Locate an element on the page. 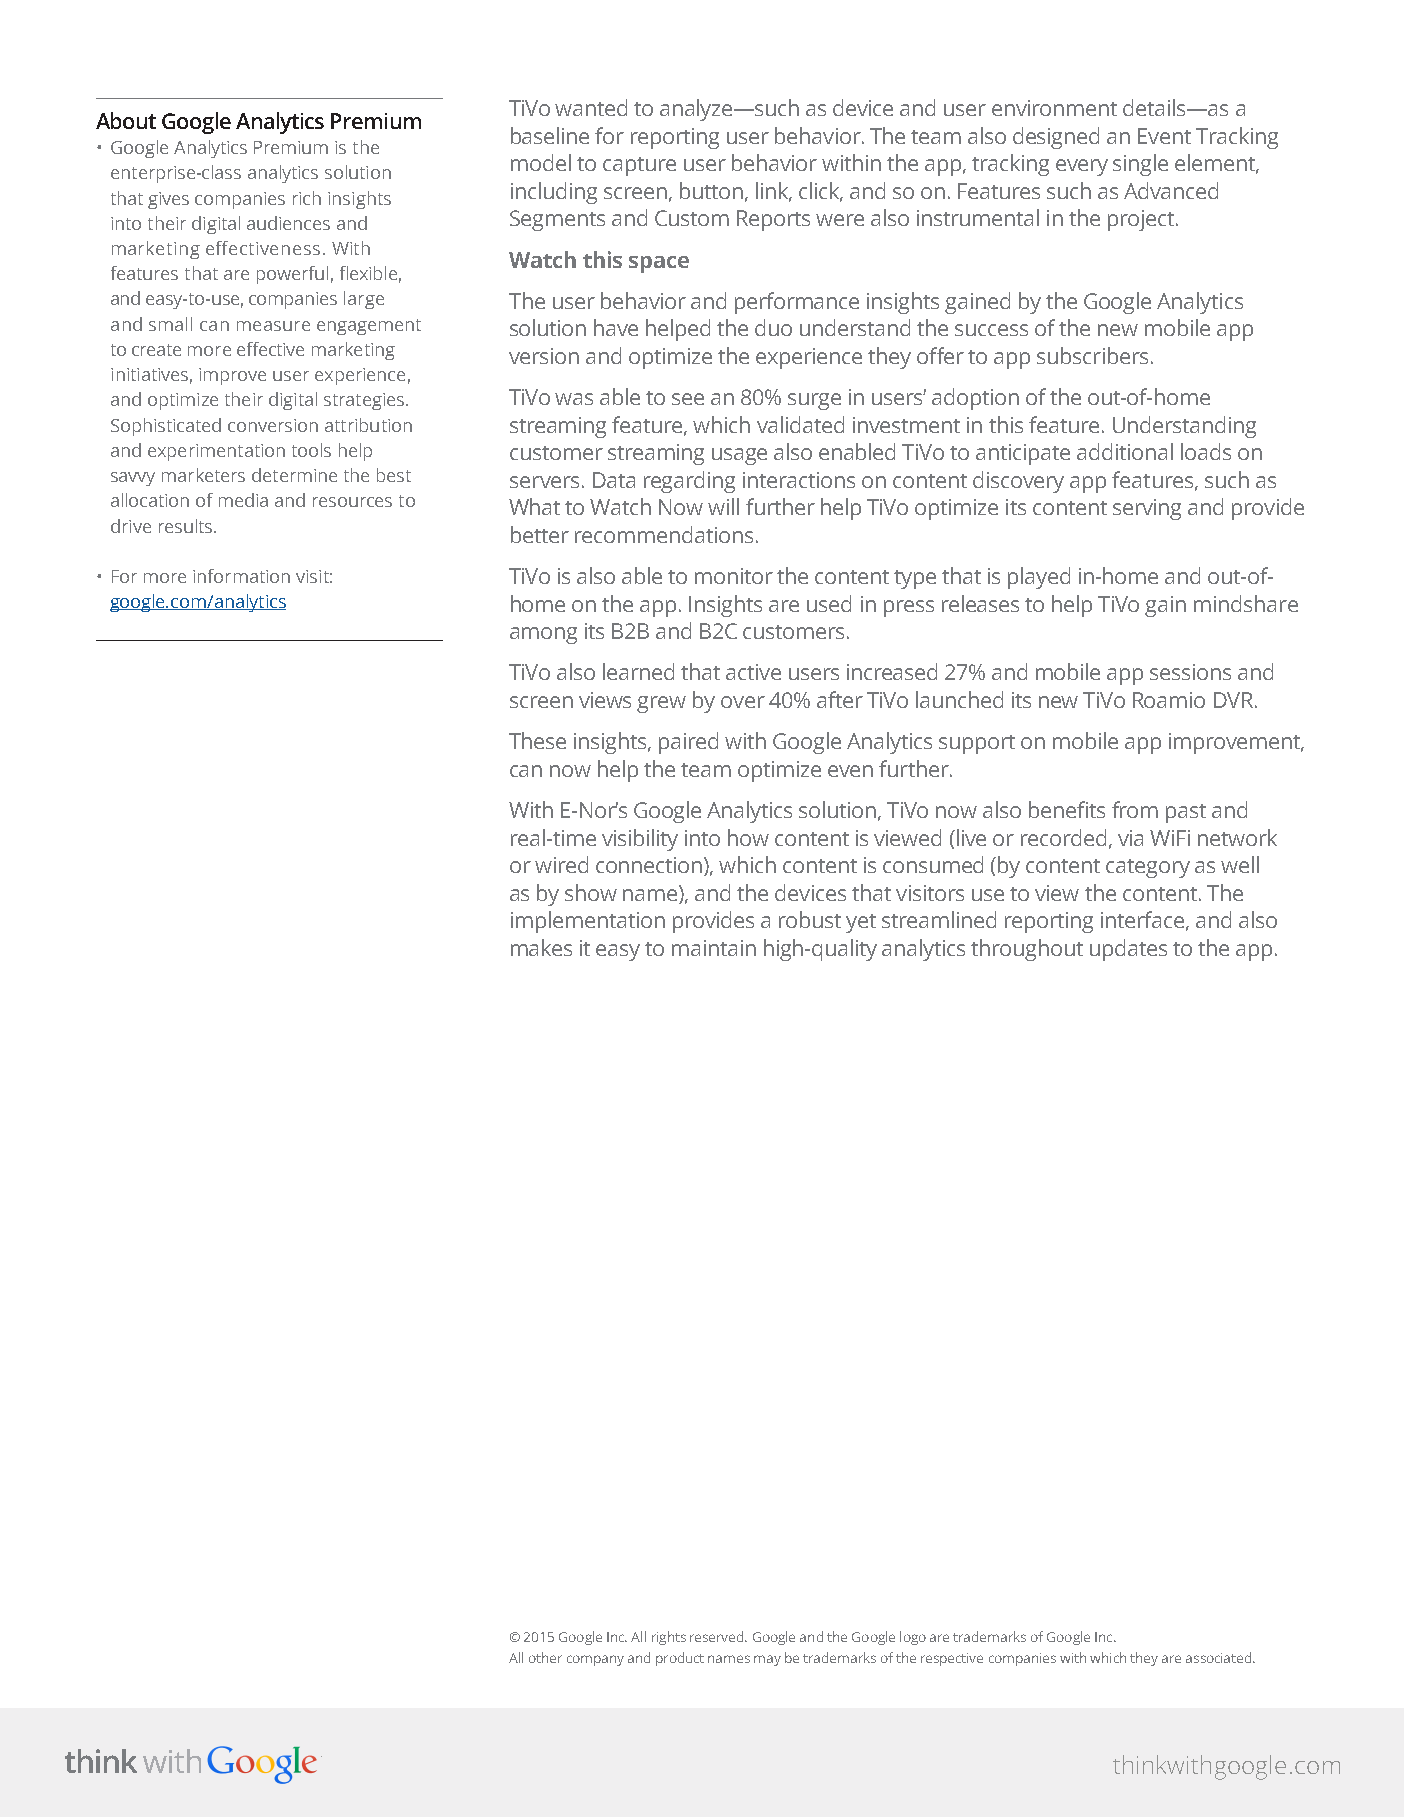 Image resolution: width=1404 pixels, height=1817 pixels. rights is located at coordinates (669, 1638).
